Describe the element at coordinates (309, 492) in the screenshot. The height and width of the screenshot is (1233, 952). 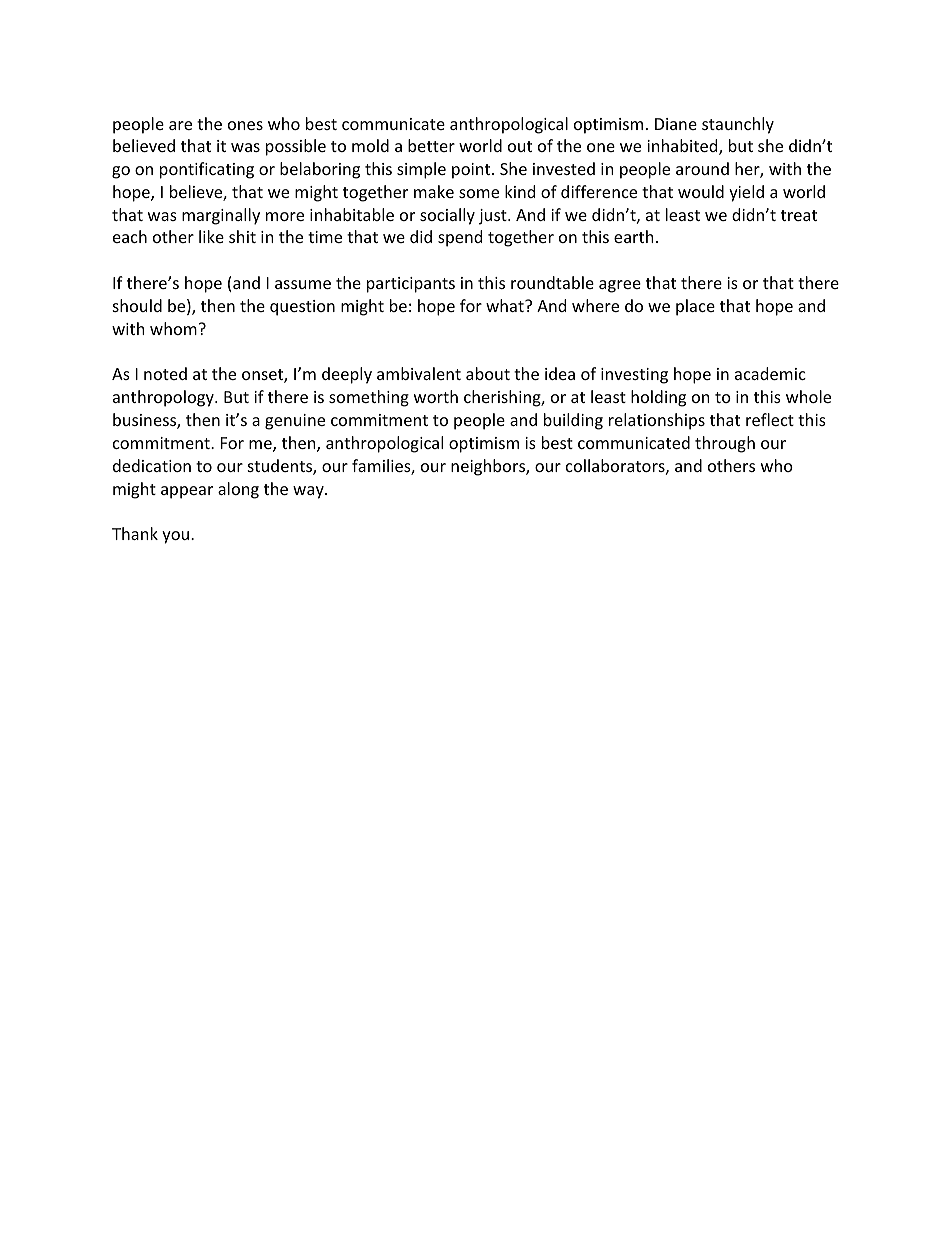
I see `way` at that location.
